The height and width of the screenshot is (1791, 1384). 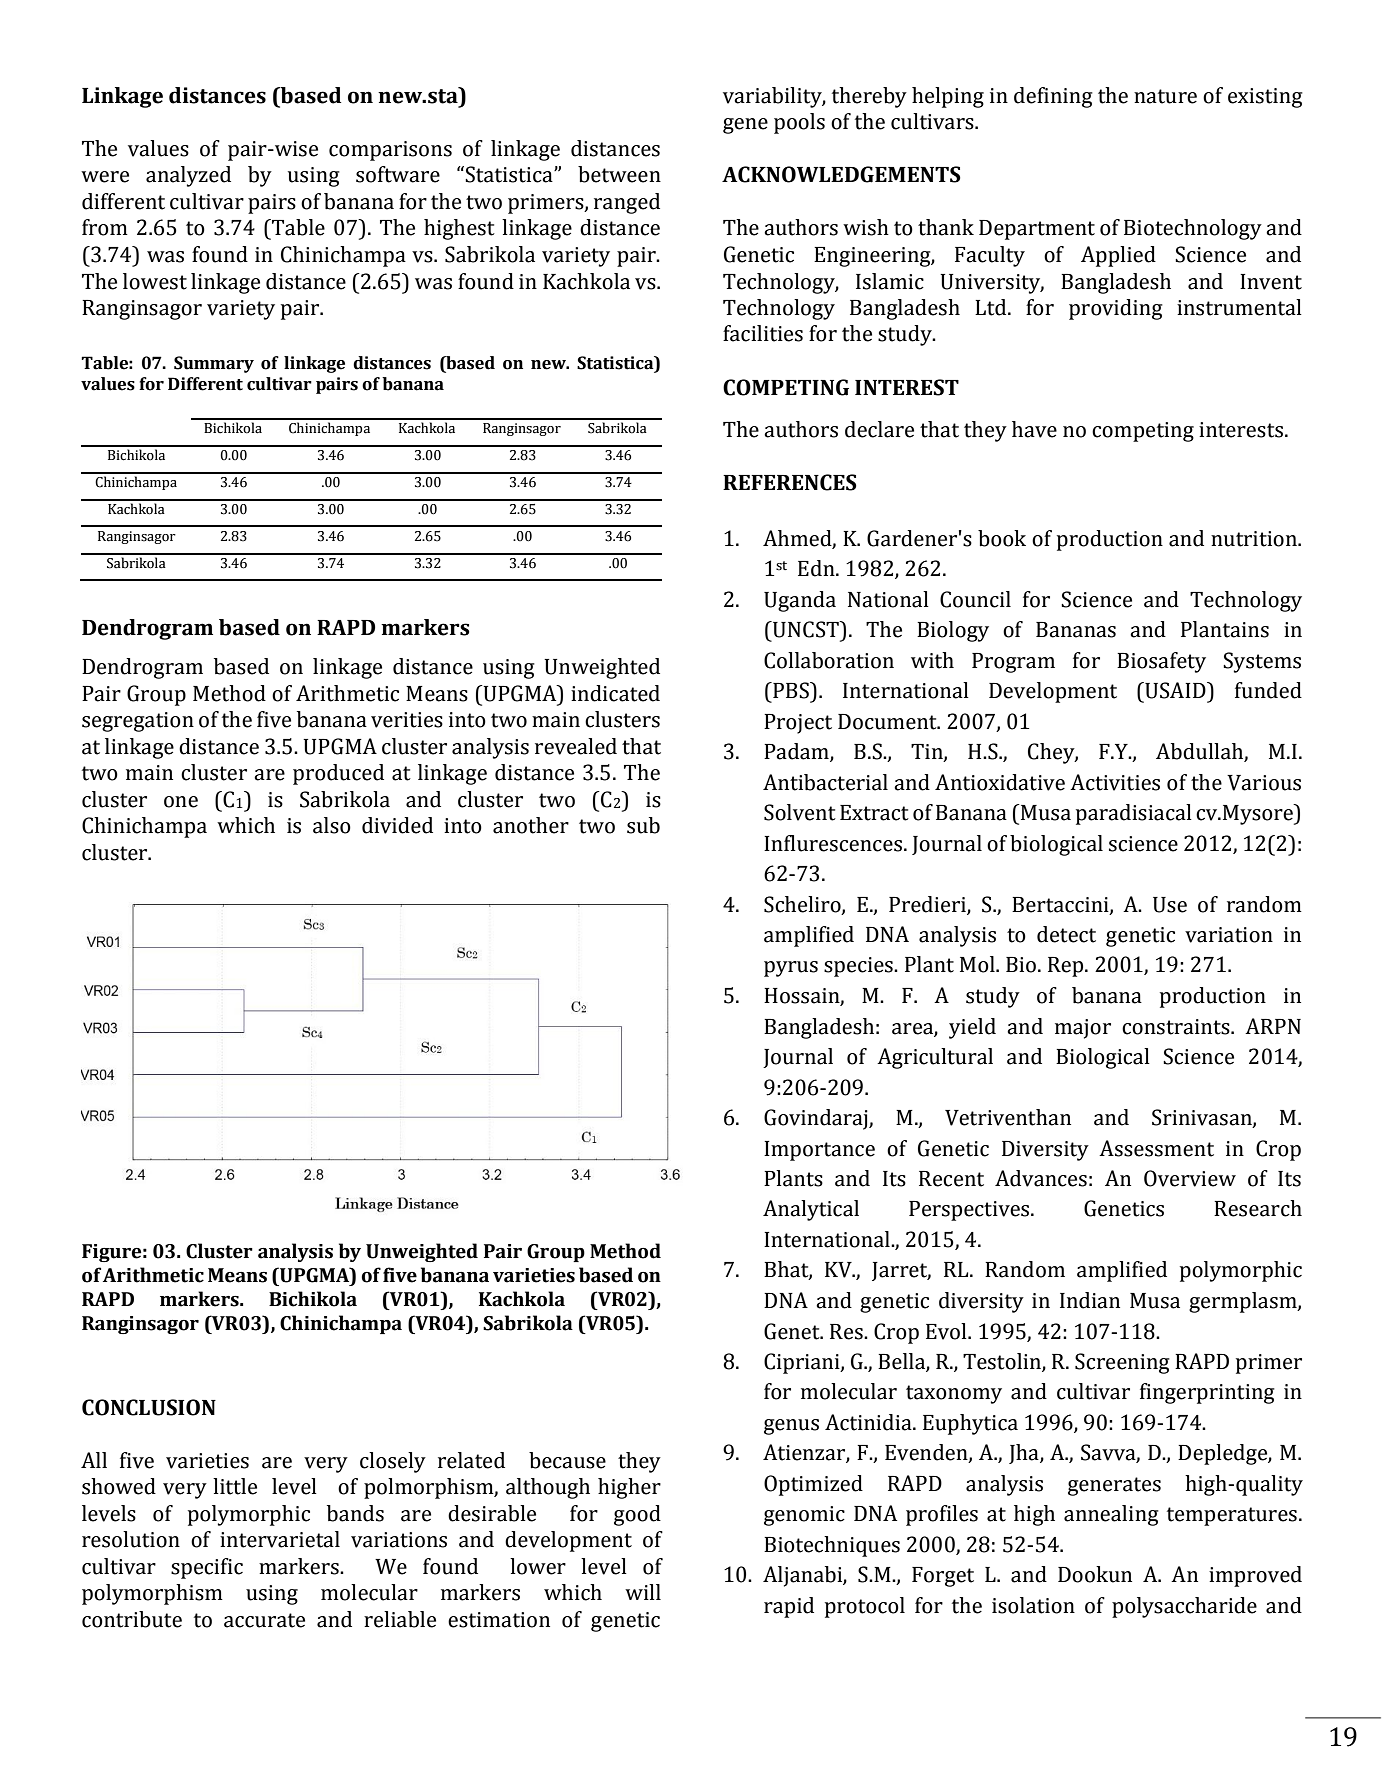 What do you see at coordinates (819, 1151) in the screenshot?
I see `Importance` at bounding box center [819, 1151].
